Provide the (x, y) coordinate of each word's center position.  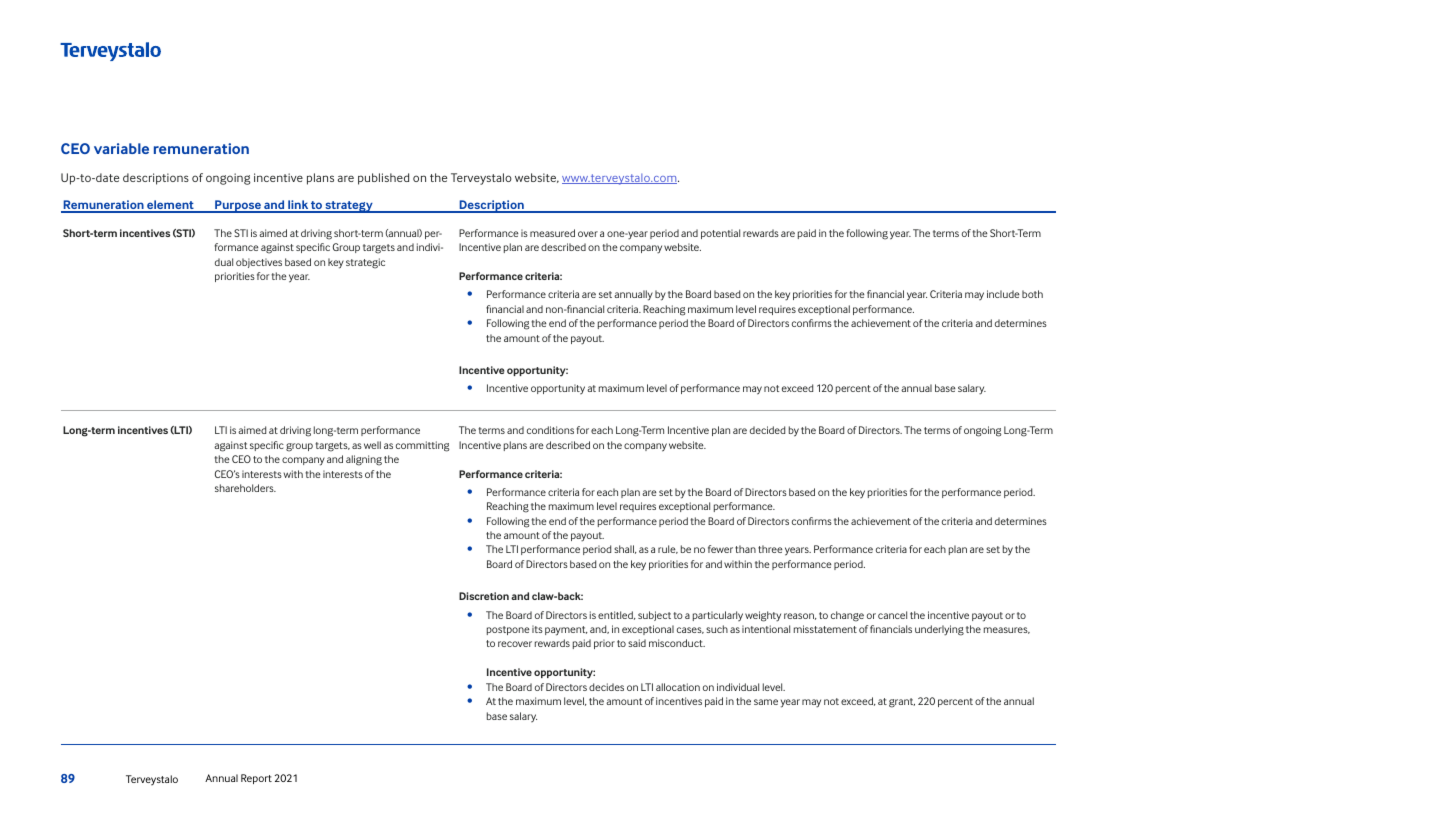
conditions (550, 430)
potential (720, 234)
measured (552, 233)
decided (767, 430)
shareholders (245, 488)
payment (566, 631)
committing (422, 446)
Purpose (238, 206)
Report (256, 779)
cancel (892, 615)
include (1003, 294)
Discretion (484, 596)
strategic (365, 263)
